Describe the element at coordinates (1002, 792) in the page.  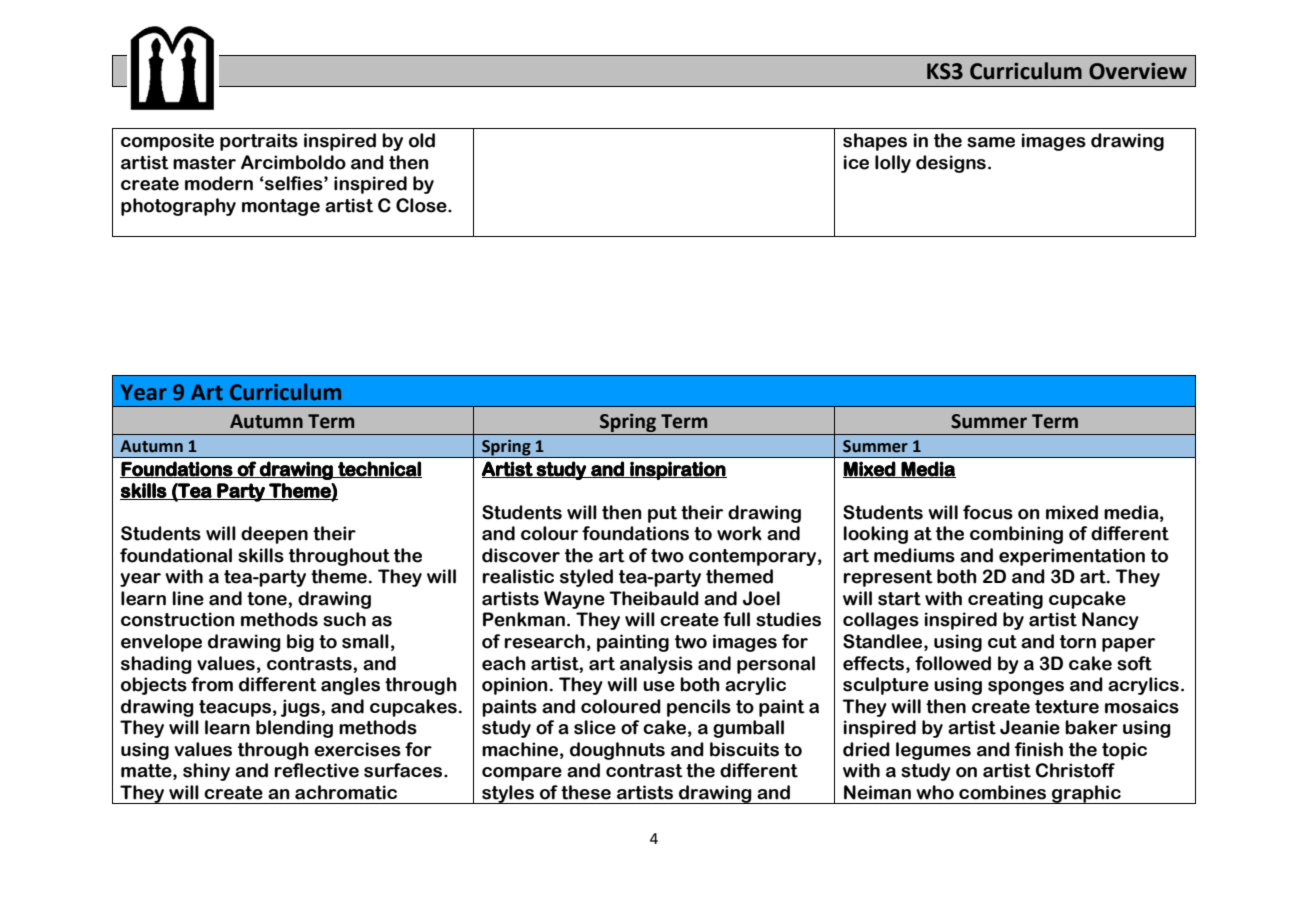
I see `combines` at that location.
